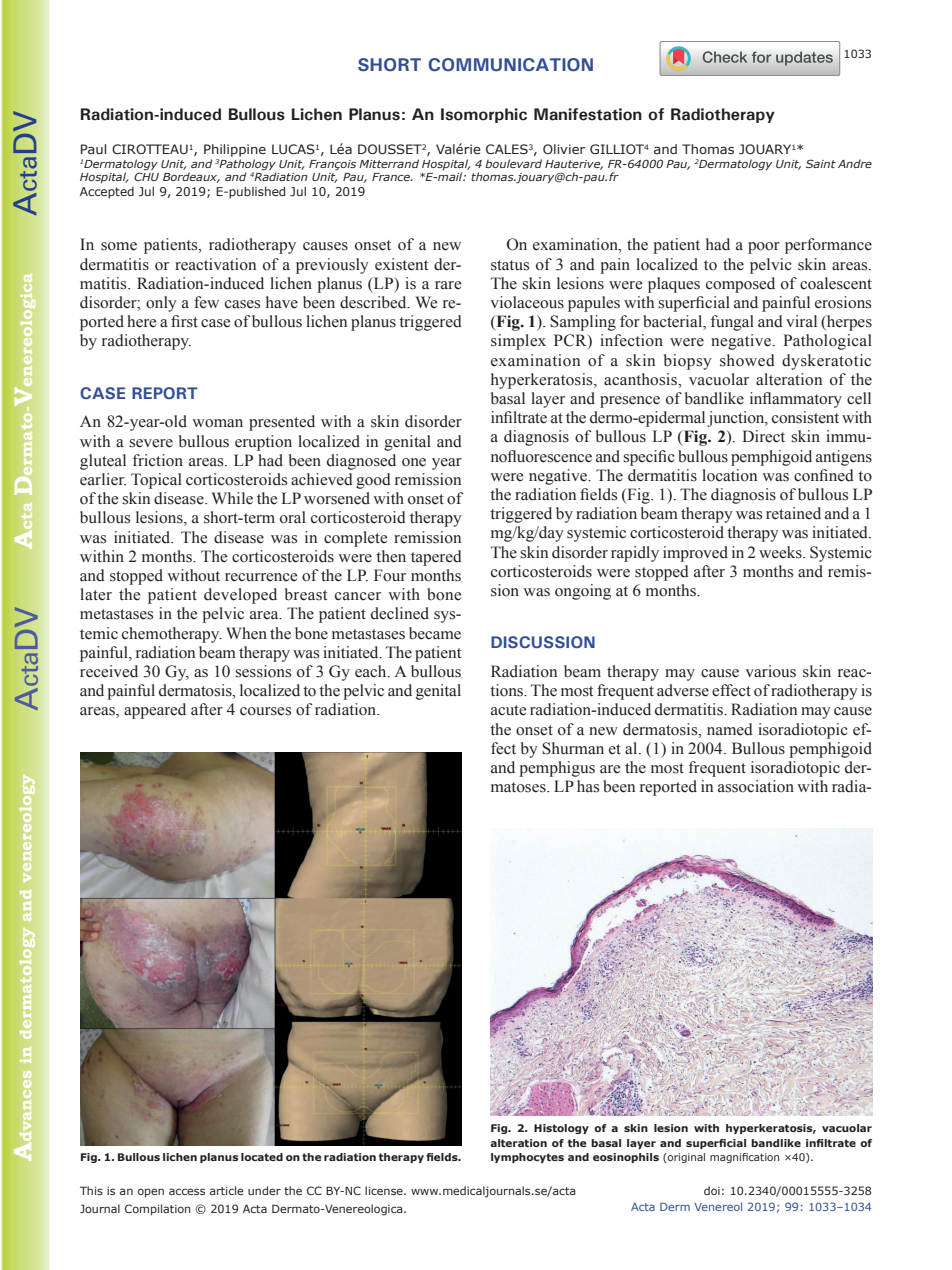 The image size is (952, 1270). Describe the element at coordinates (155, 711) in the screenshot. I see `appeared` at that location.
